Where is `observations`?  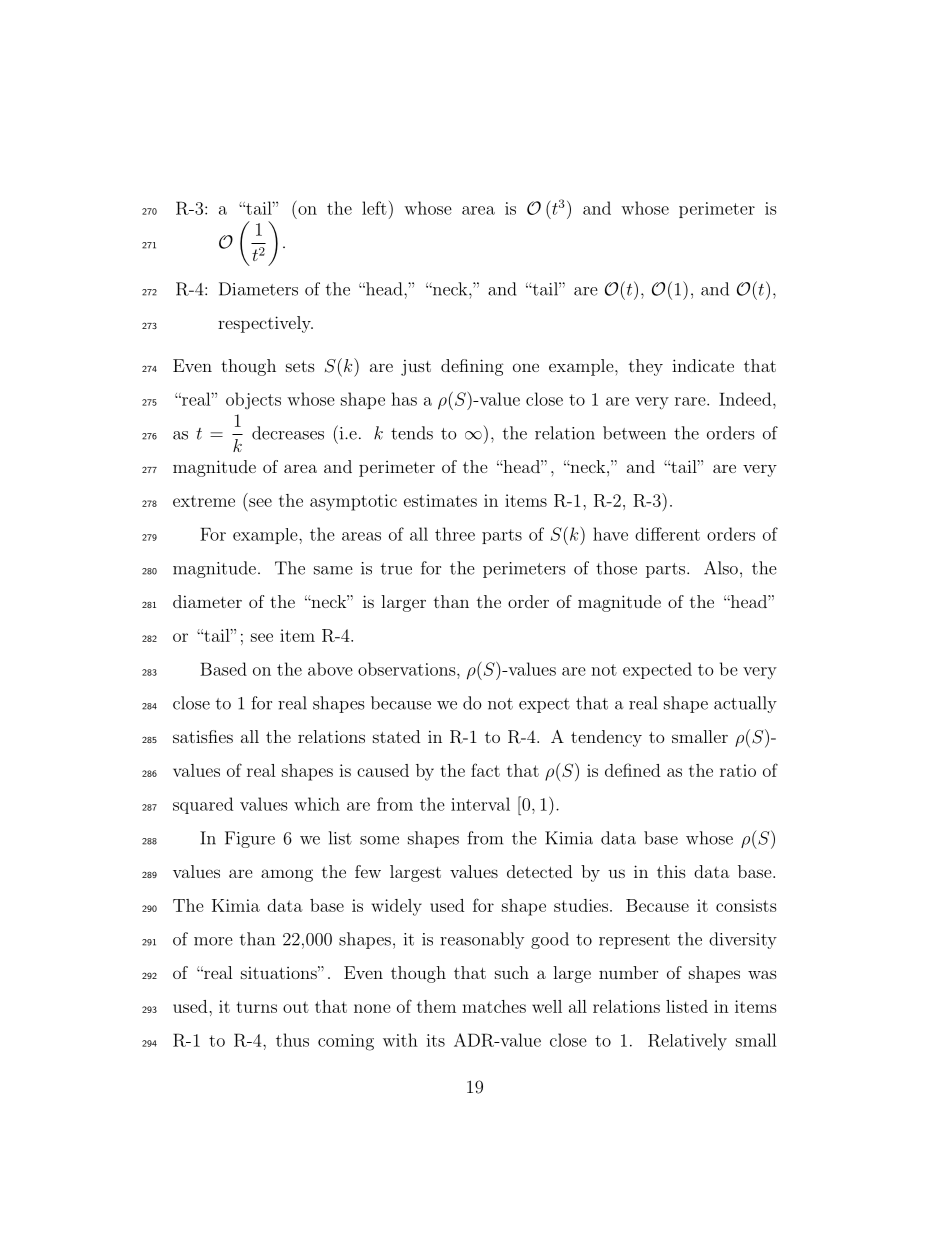 observations is located at coordinates (408, 669).
